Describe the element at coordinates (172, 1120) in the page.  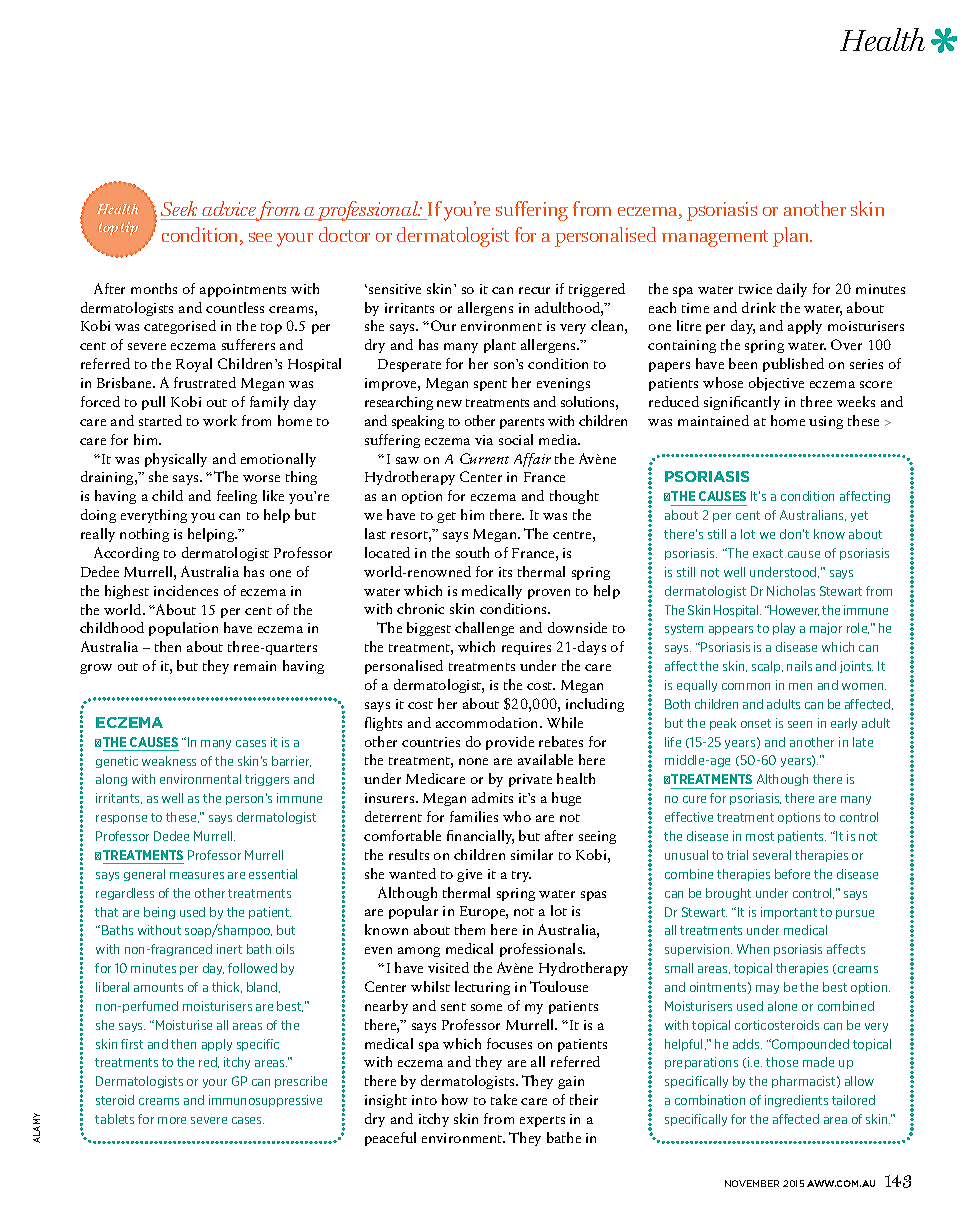
I see `more` at that location.
